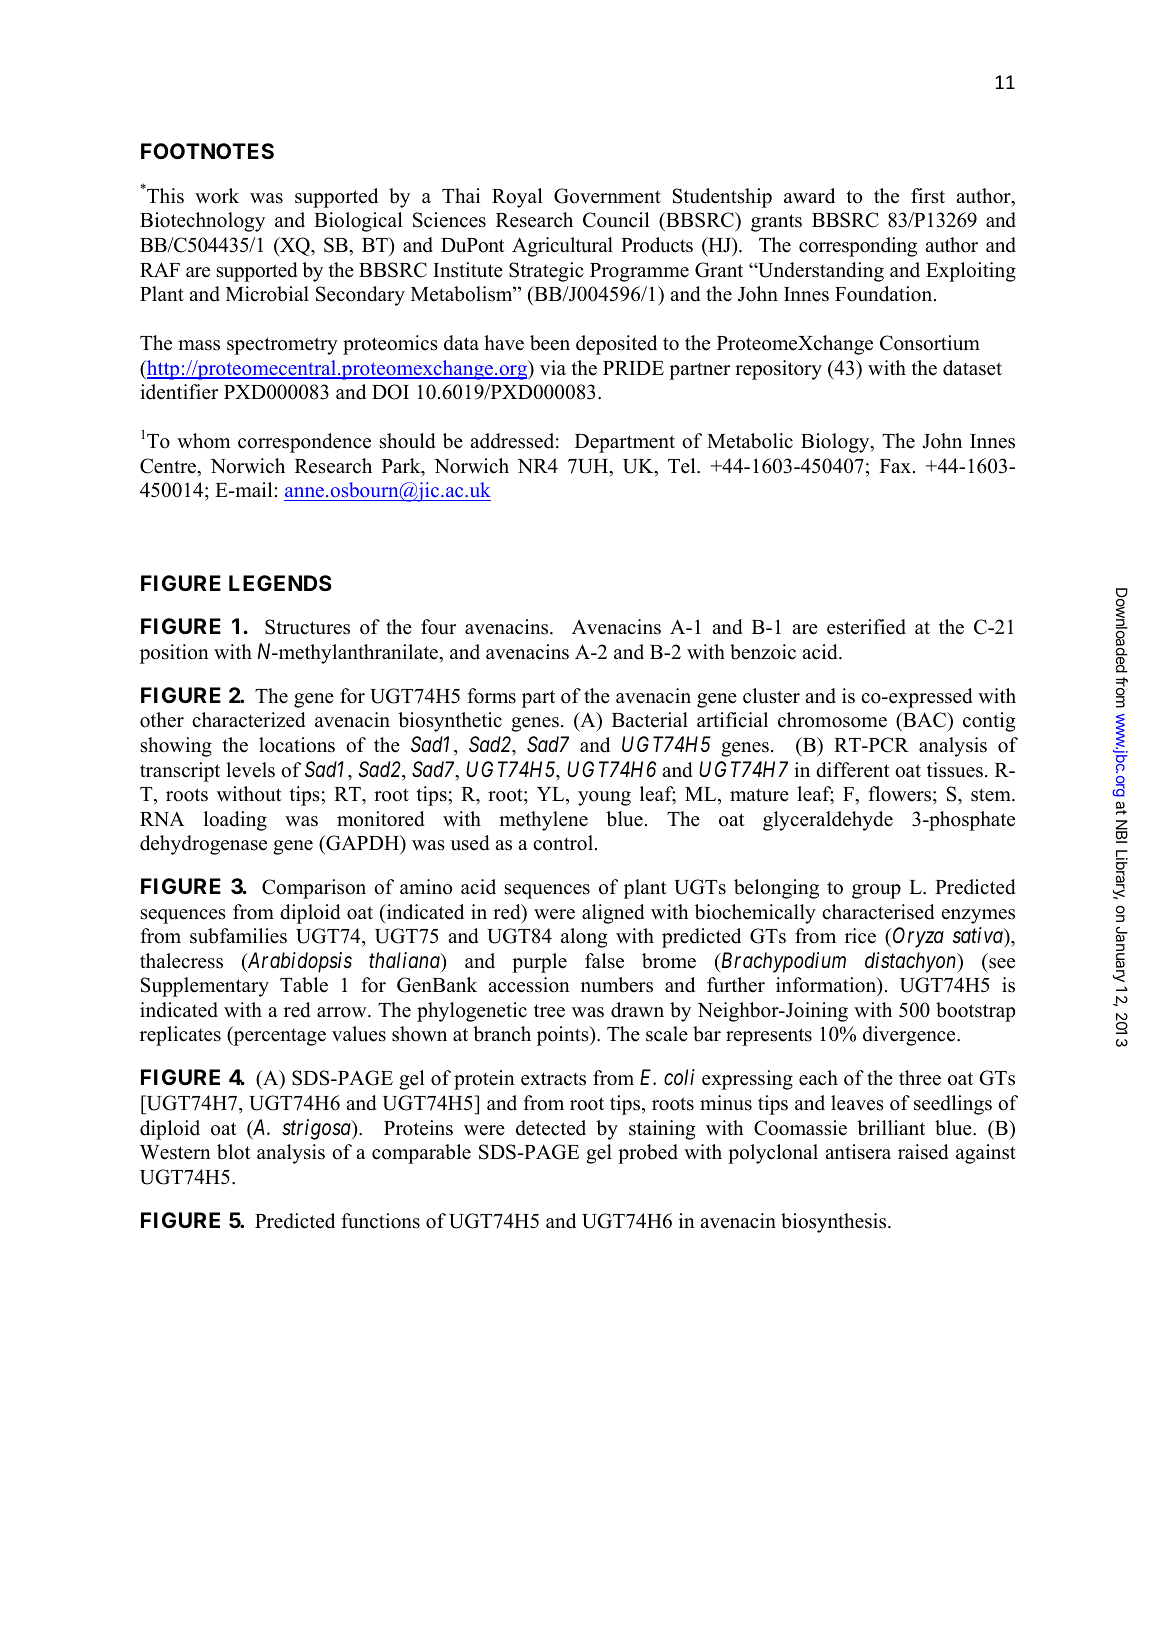  I want to click on LEGENDS, so click(280, 583).
